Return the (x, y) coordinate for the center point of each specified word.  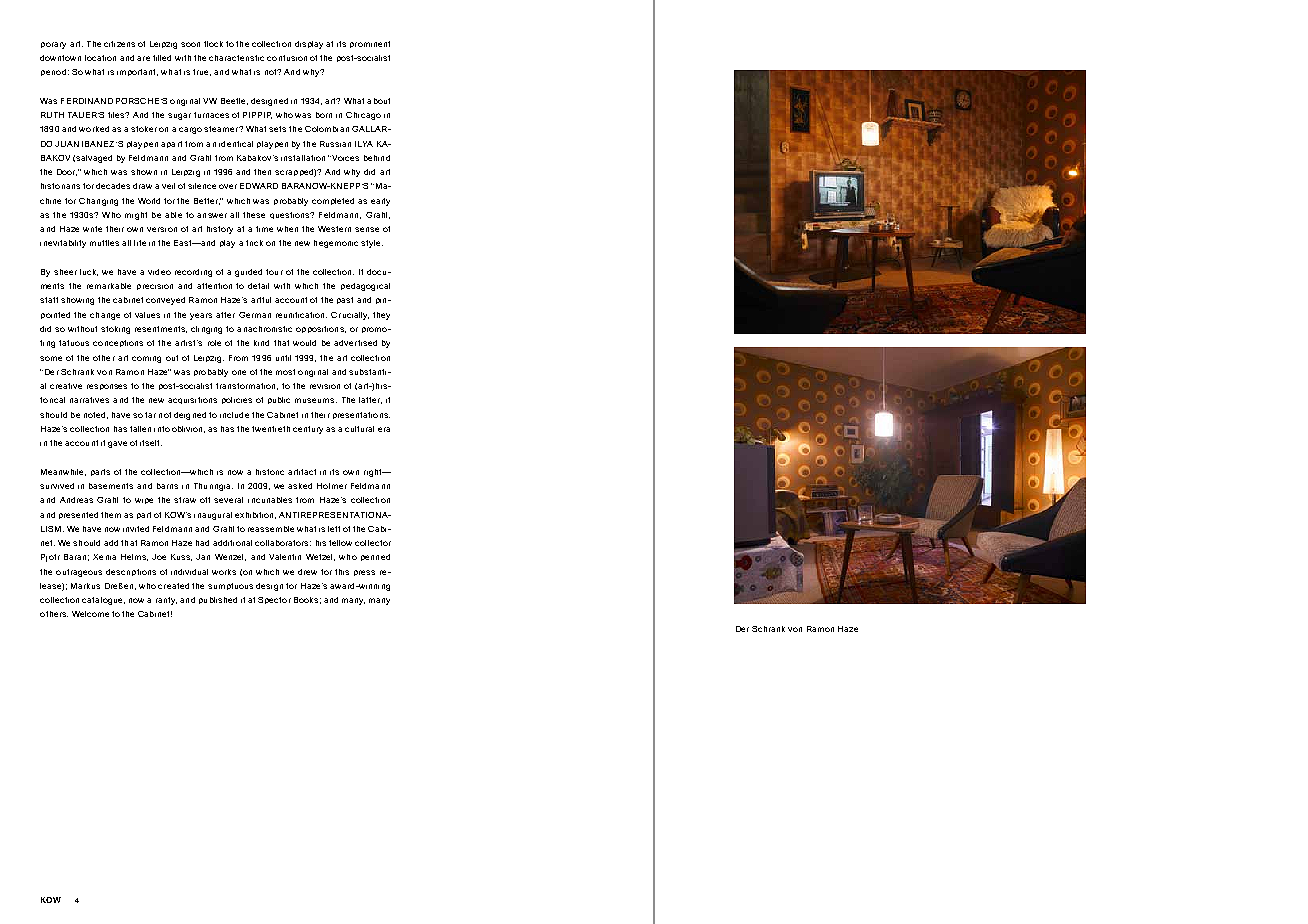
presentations (361, 415)
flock (213, 44)
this (342, 572)
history (220, 230)
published (218, 600)
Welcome (90, 614)
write (92, 229)
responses (107, 387)
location (100, 58)
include (234, 415)
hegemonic (336, 244)
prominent (370, 44)
